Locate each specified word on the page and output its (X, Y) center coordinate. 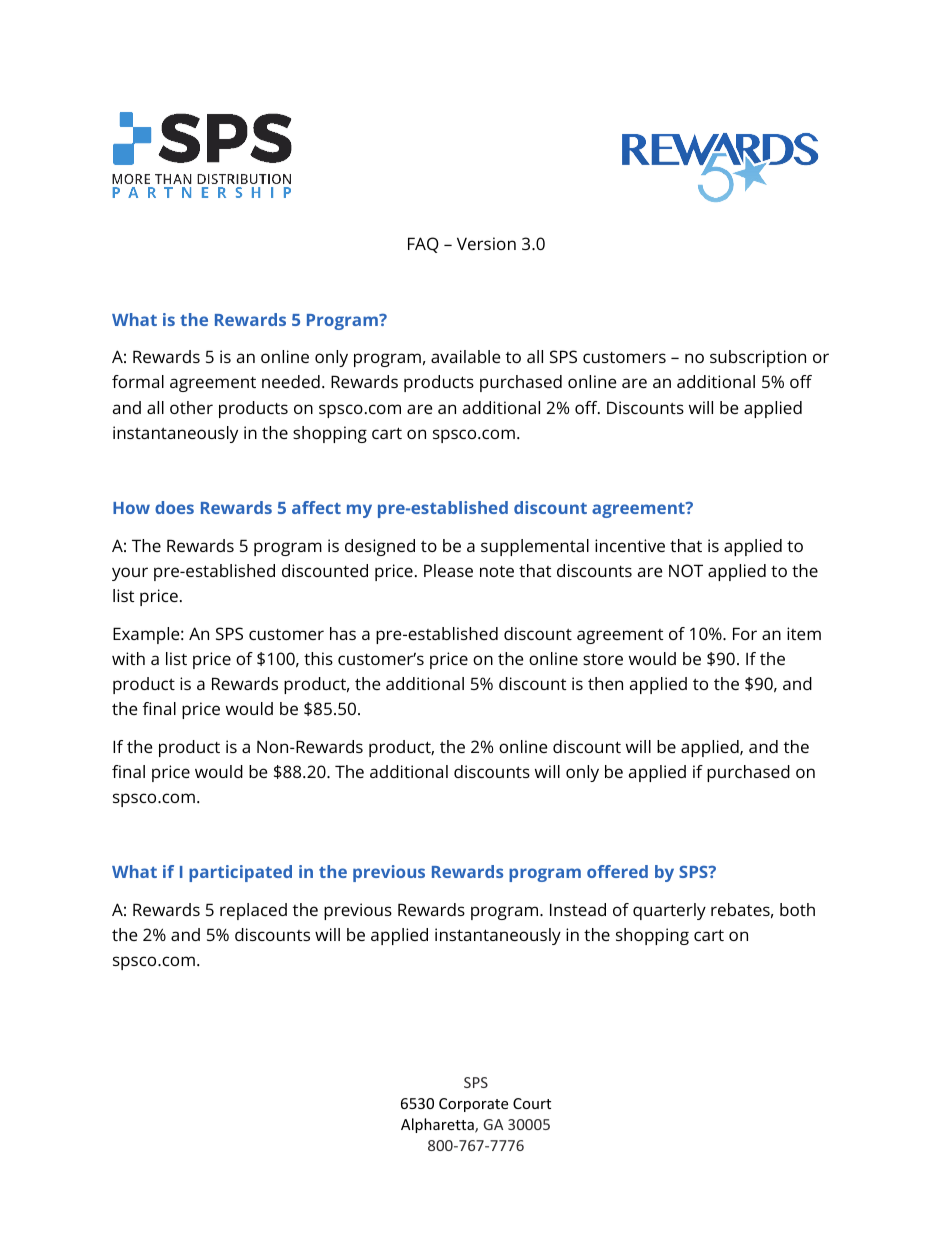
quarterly (669, 911)
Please (448, 570)
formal (138, 381)
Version (486, 243)
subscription (758, 358)
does (174, 507)
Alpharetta (438, 1125)
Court (532, 1103)
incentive (630, 545)
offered (617, 871)
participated (240, 873)
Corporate (473, 1105)
